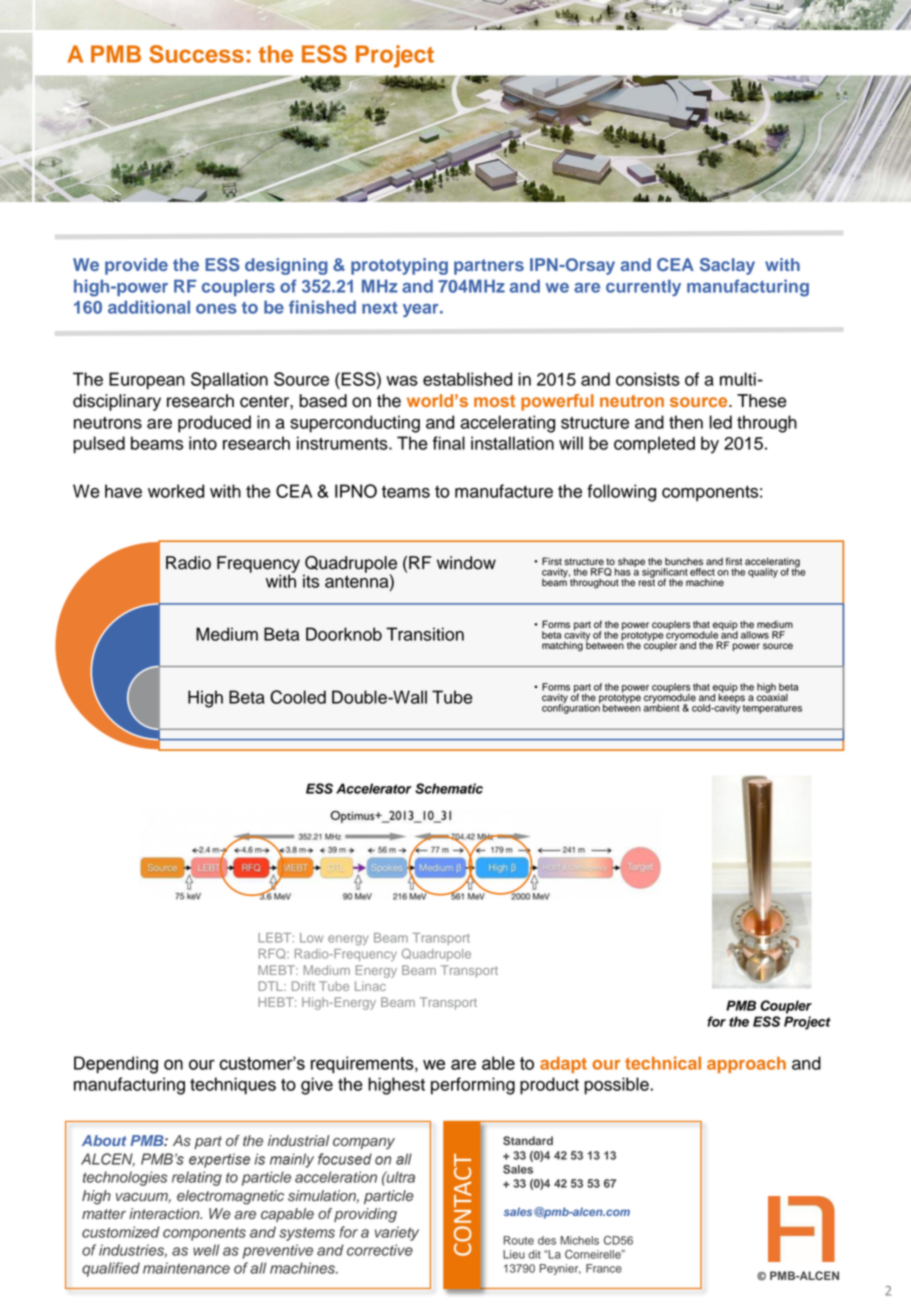  I want to click on ambient, so click(661, 707).
